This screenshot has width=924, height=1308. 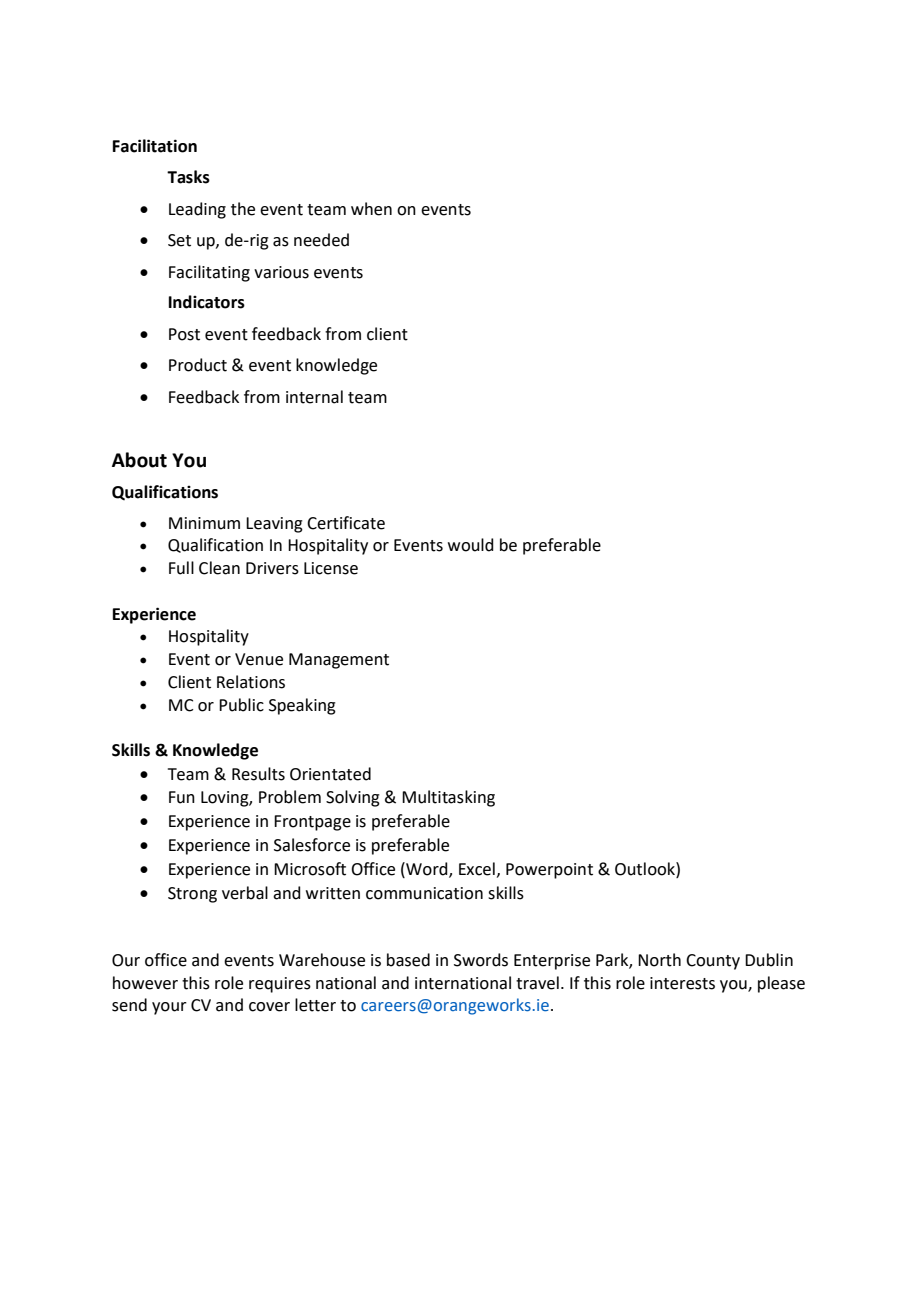 I want to click on Tasks, so click(x=188, y=177).
